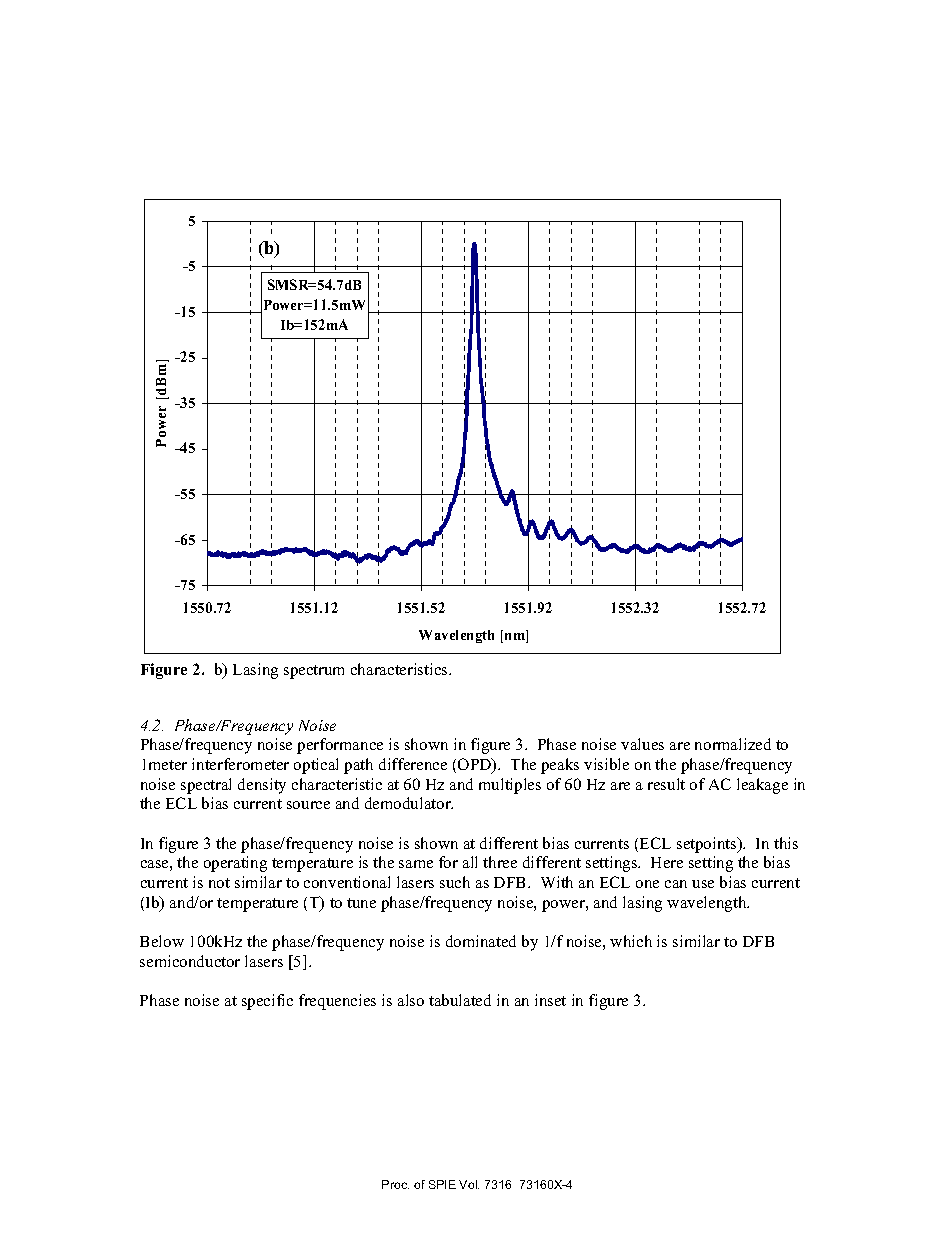  Describe the element at coordinates (476, 765) in the page. I see `OPD` at that location.
